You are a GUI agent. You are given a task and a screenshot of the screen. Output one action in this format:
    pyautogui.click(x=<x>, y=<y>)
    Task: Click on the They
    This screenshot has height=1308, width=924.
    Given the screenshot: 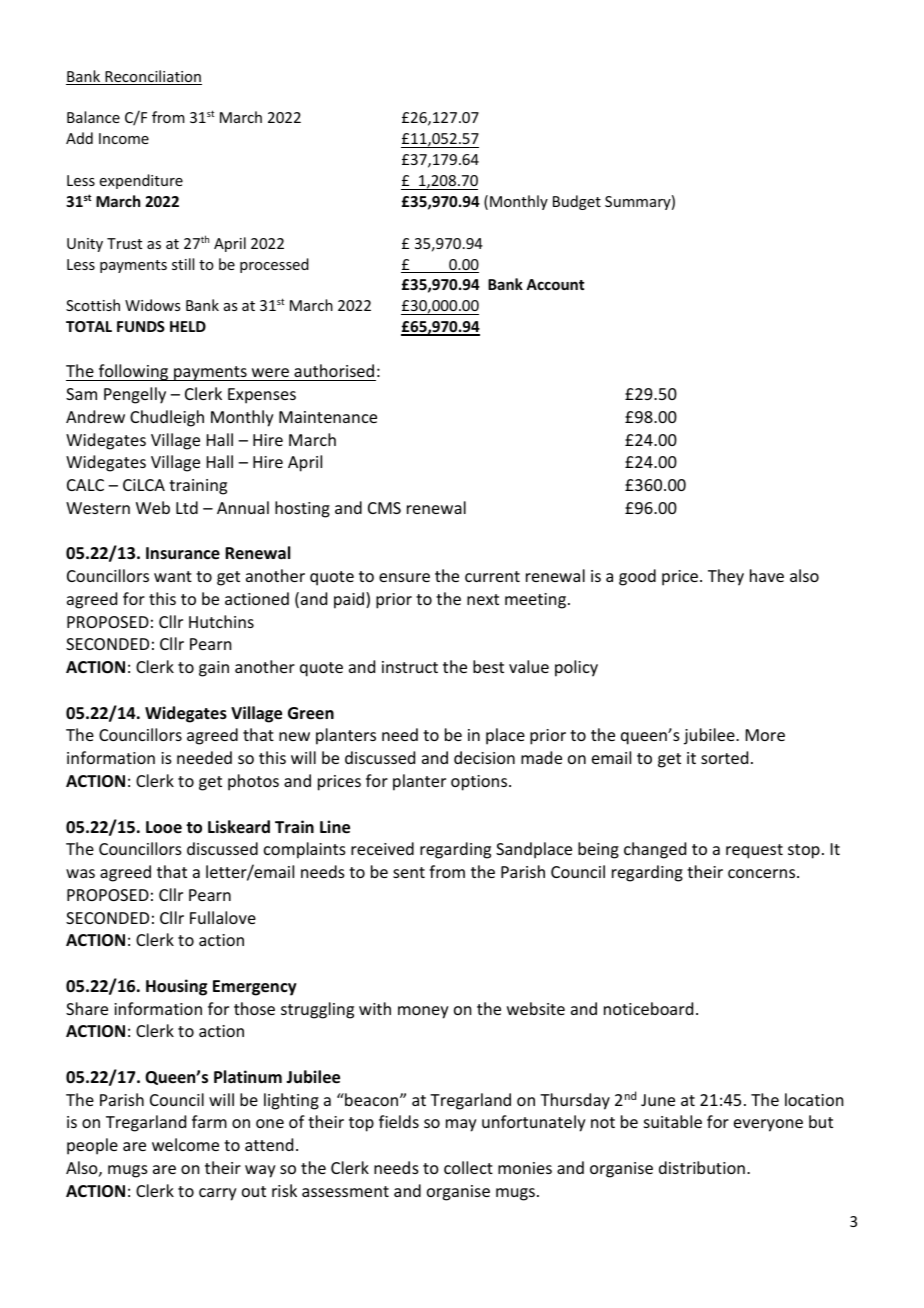 What is the action you would take?
    pyautogui.click(x=726, y=577)
